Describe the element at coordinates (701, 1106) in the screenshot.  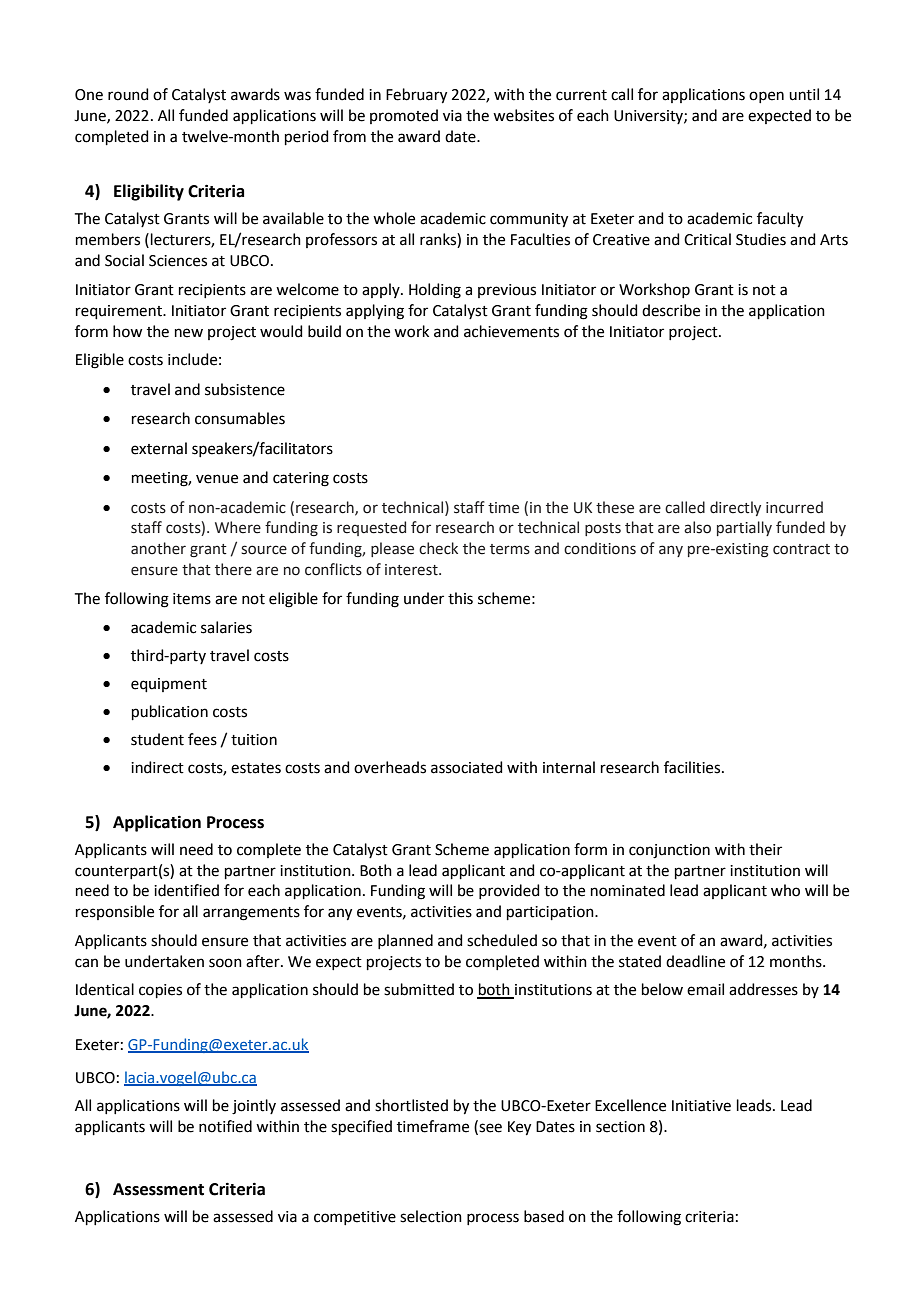
I see `Initiative` at that location.
